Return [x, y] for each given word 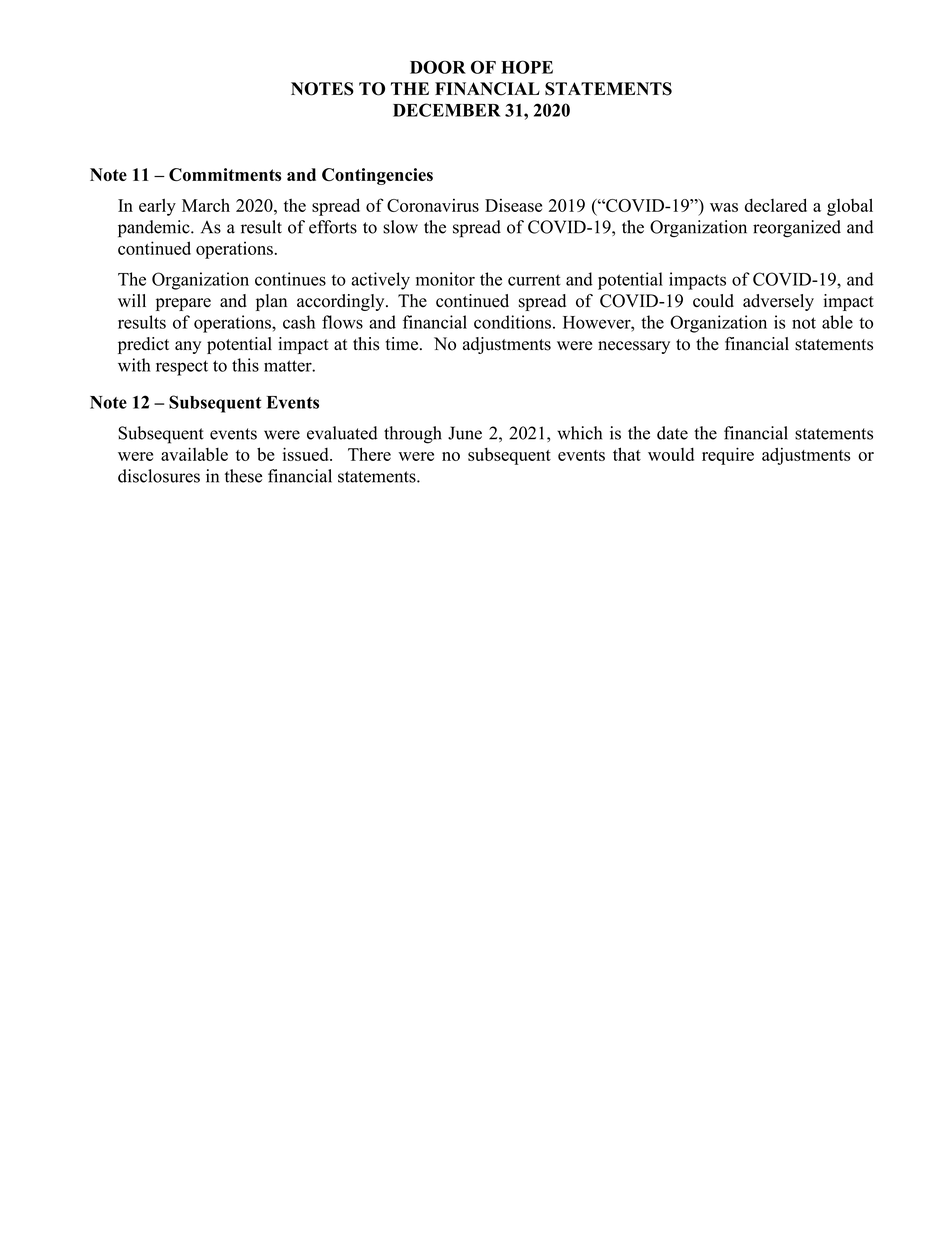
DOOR [438, 67]
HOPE [527, 67]
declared [776, 205]
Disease [513, 205]
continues [290, 279]
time [403, 344]
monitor [445, 279]
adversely [778, 302]
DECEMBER [447, 110]
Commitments [225, 174]
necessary [634, 347]
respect [182, 368]
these [243, 476]
